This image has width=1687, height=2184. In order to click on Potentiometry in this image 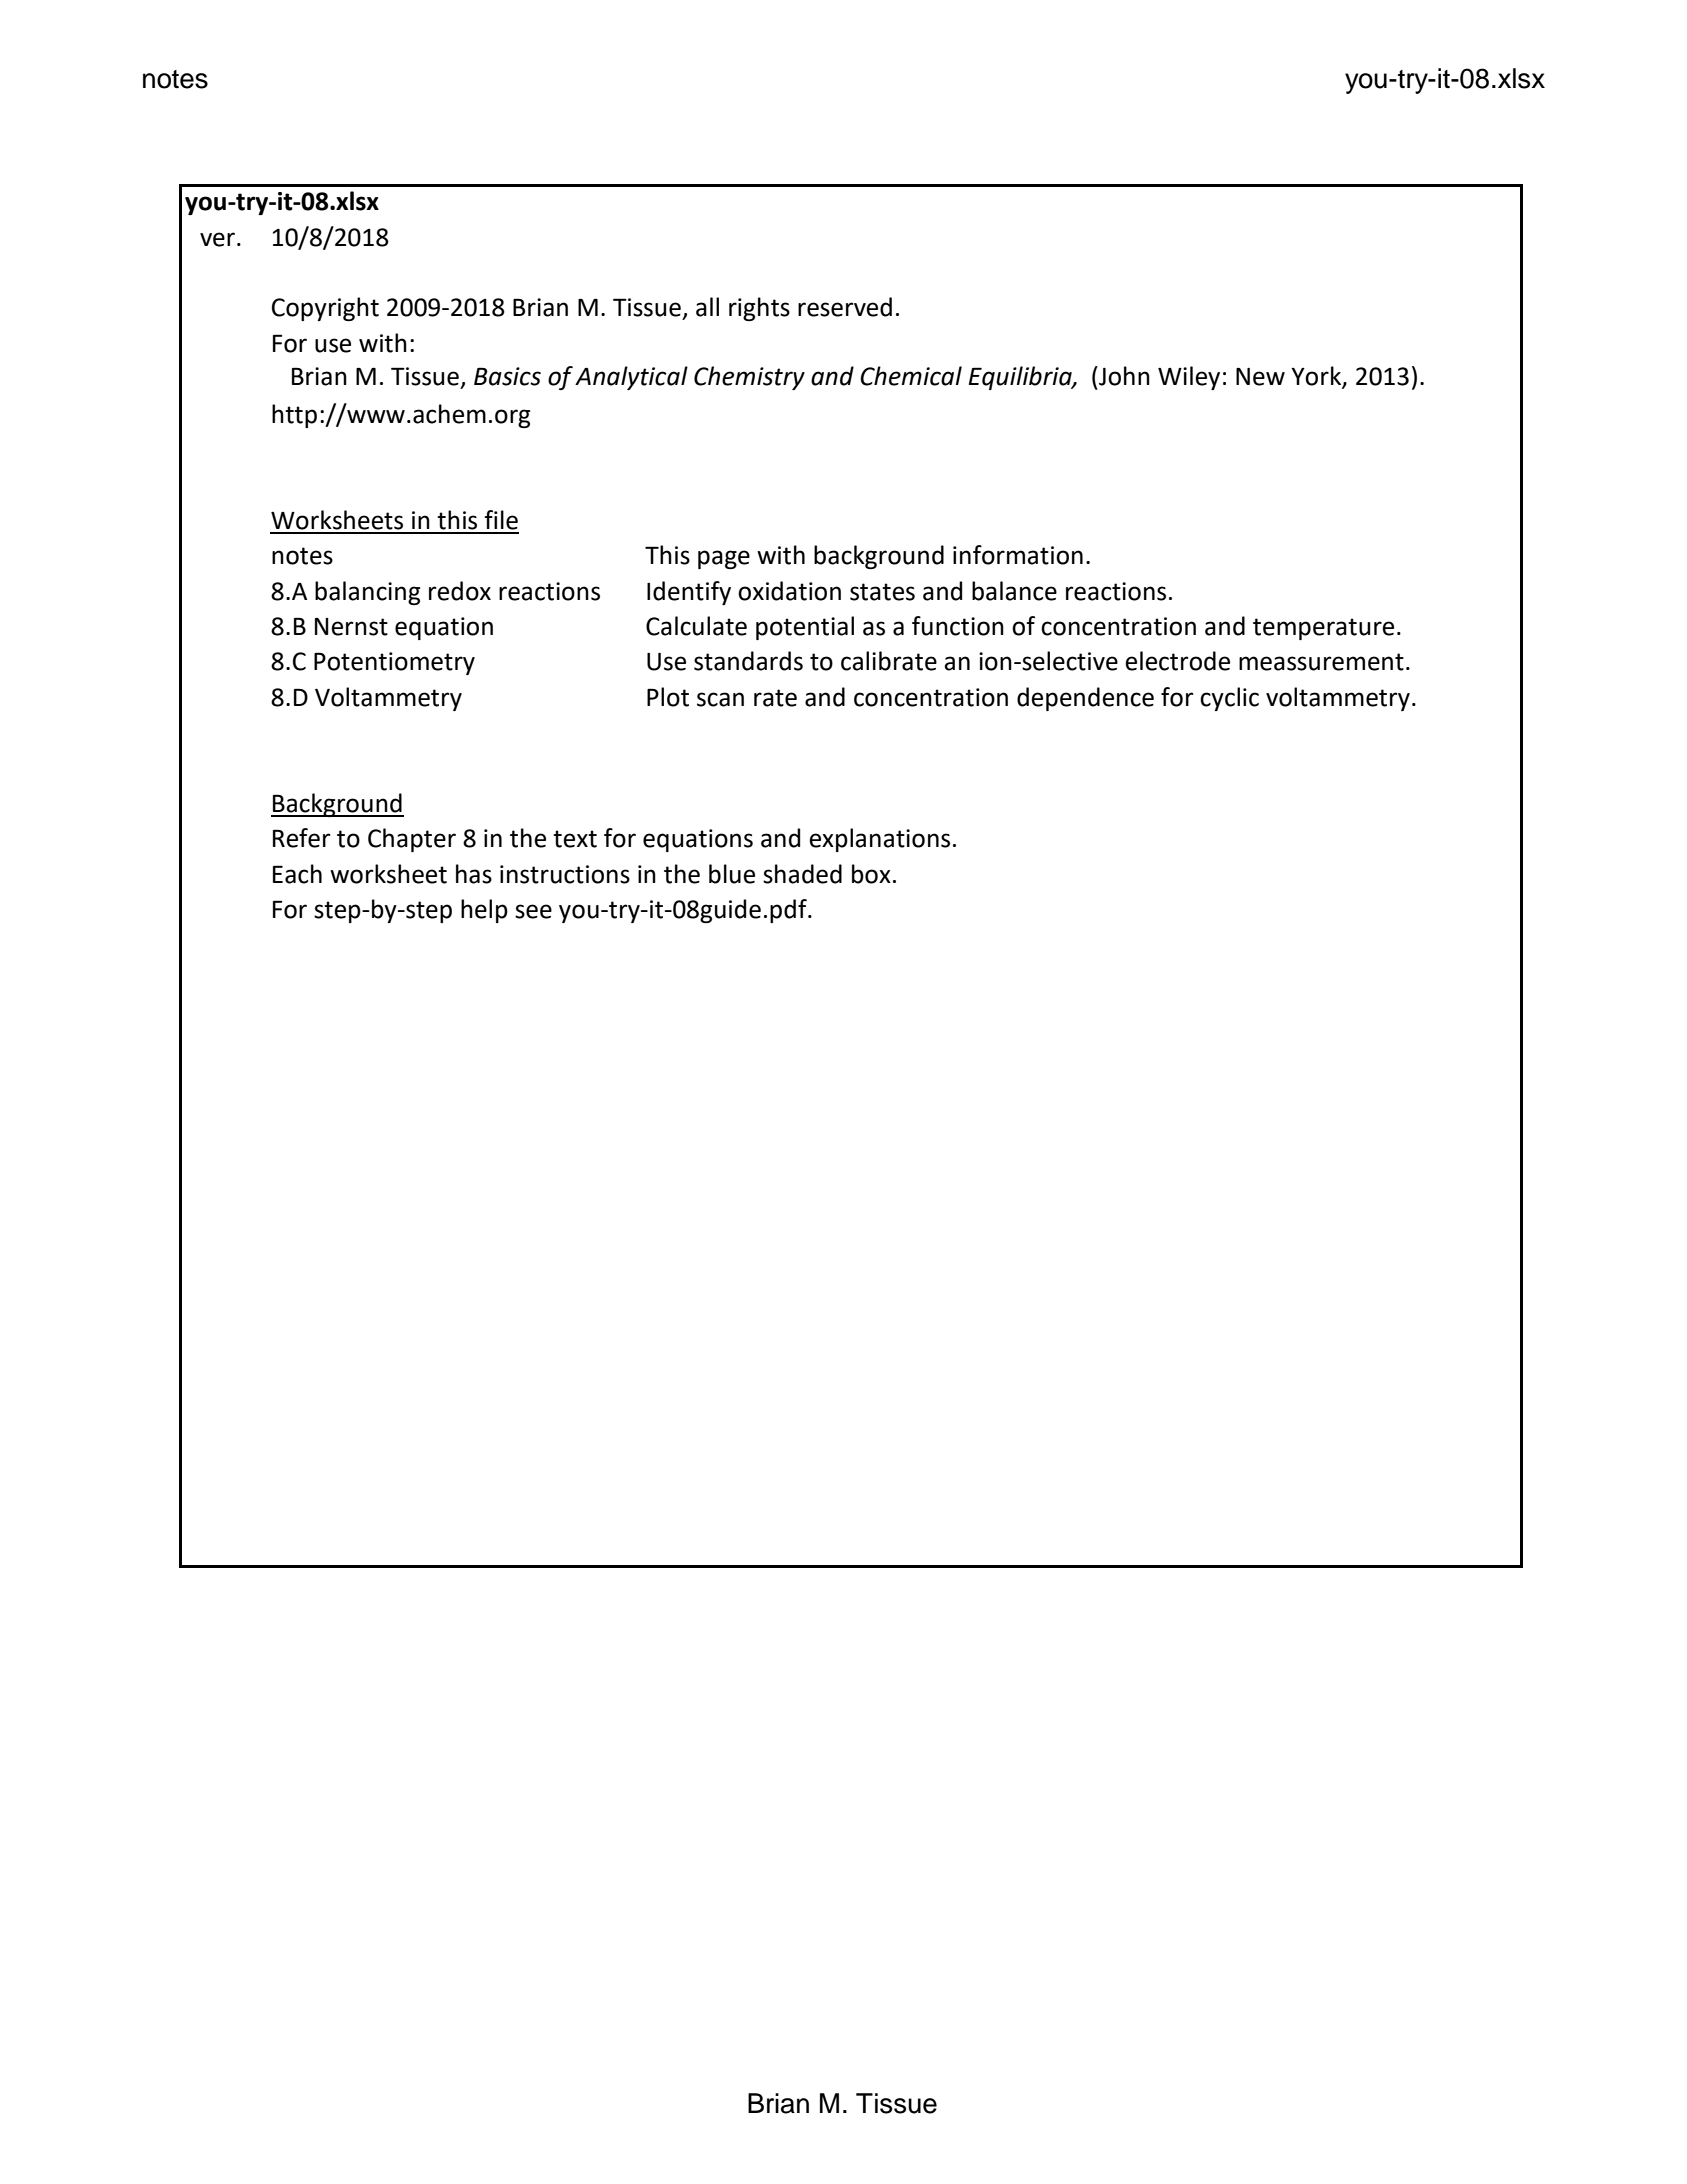, I will do `click(394, 663)`.
